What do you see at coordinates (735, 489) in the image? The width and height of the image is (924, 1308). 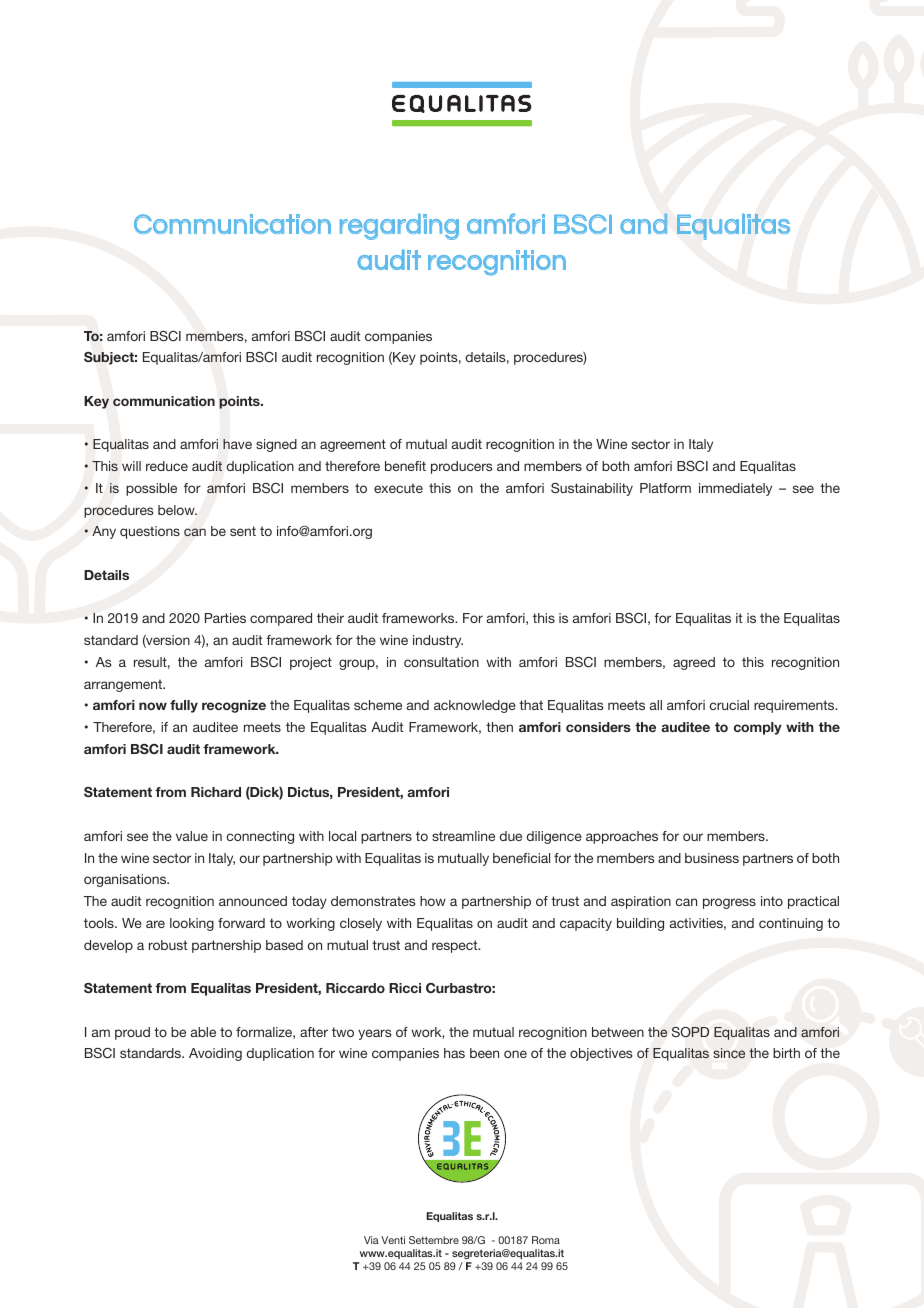 I see `immediately` at bounding box center [735, 489].
